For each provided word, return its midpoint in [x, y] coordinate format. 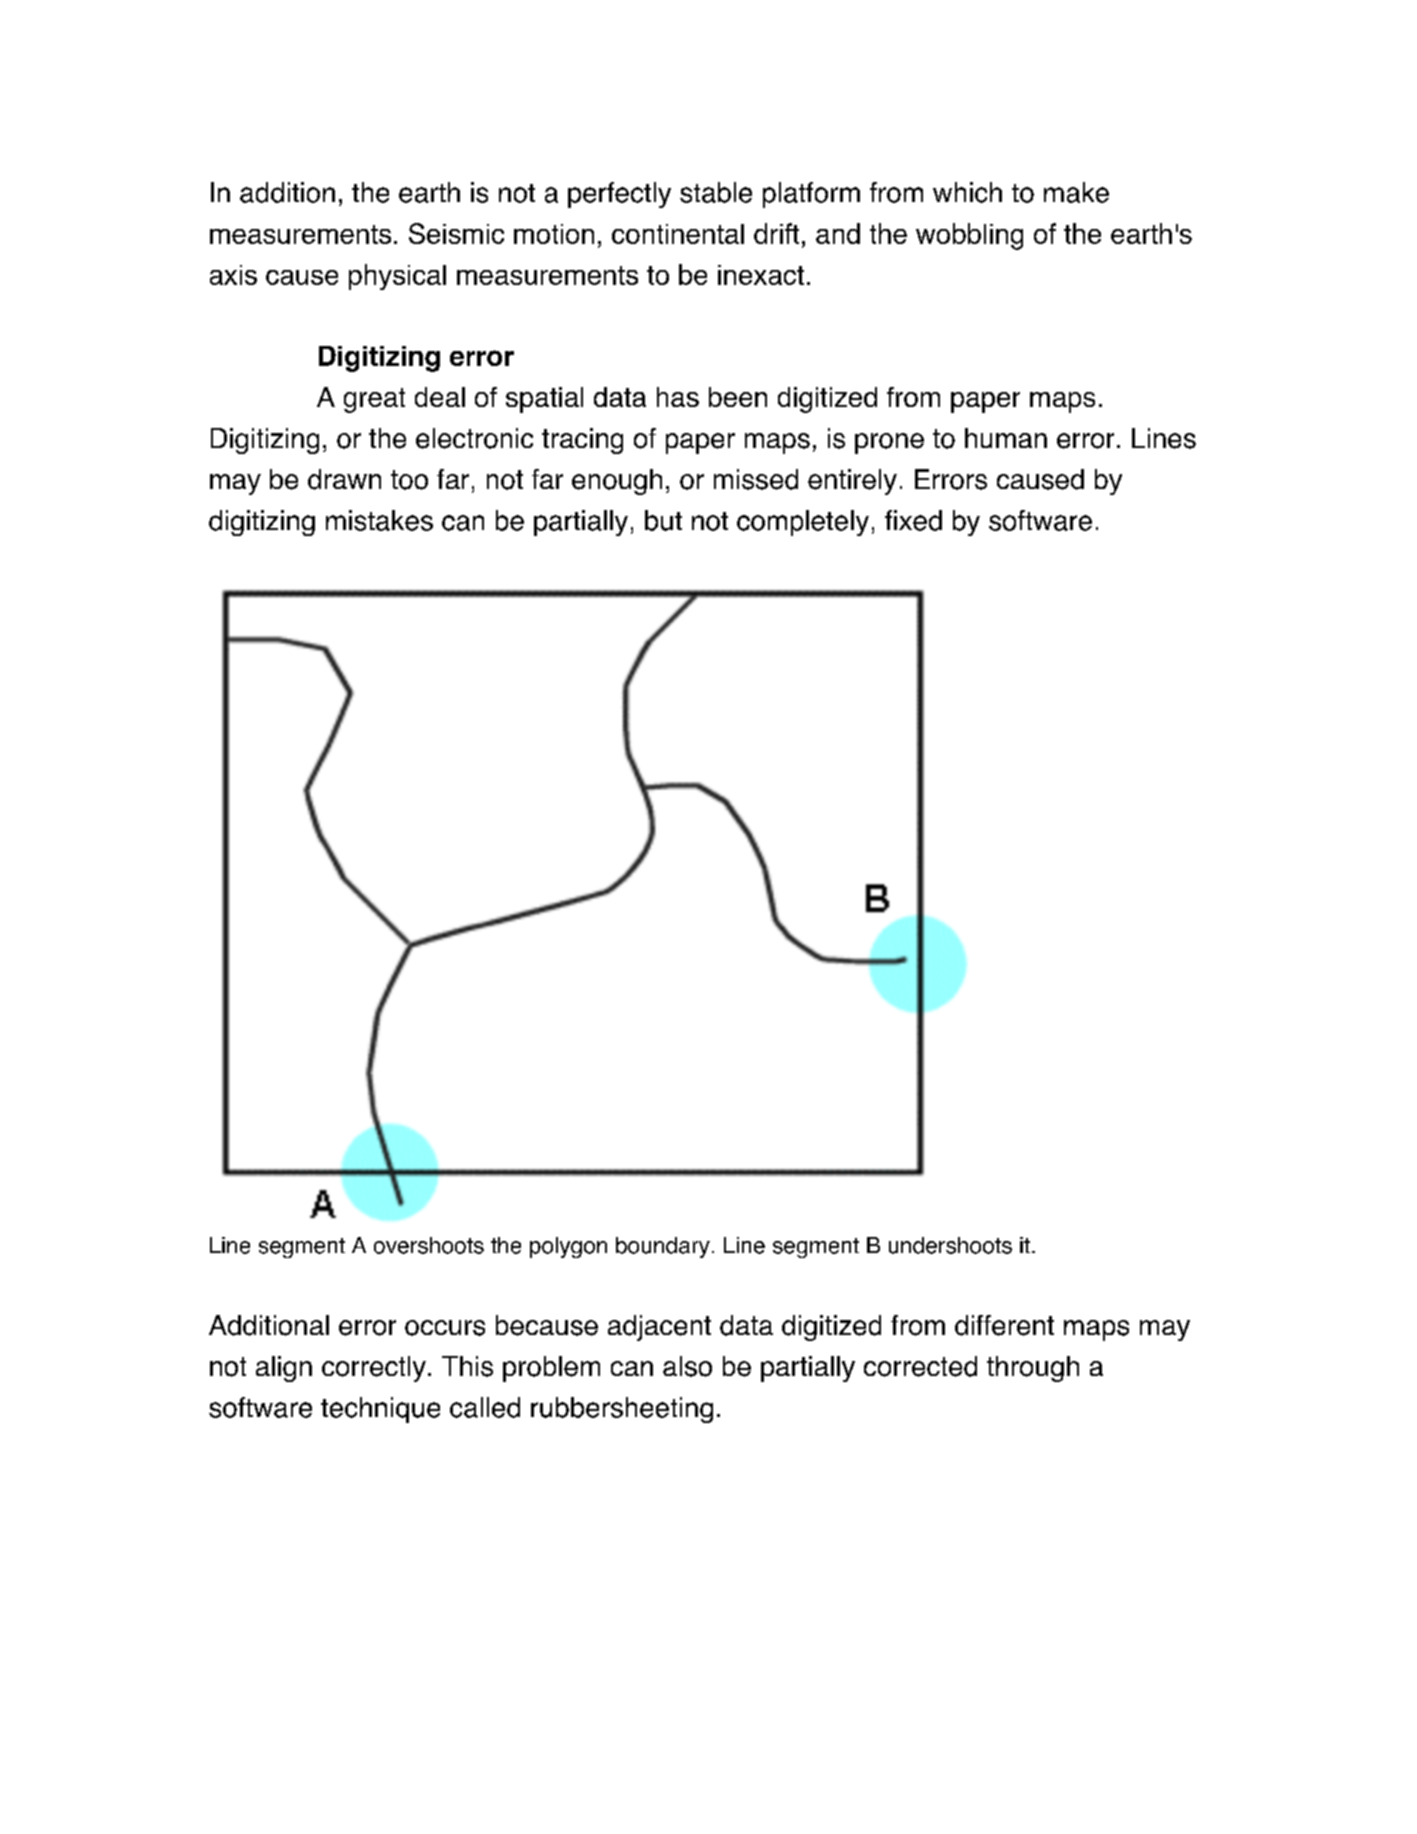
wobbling [969, 236]
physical [397, 277]
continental [678, 234]
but [663, 520]
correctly [374, 1369]
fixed [913, 520]
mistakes [379, 520]
